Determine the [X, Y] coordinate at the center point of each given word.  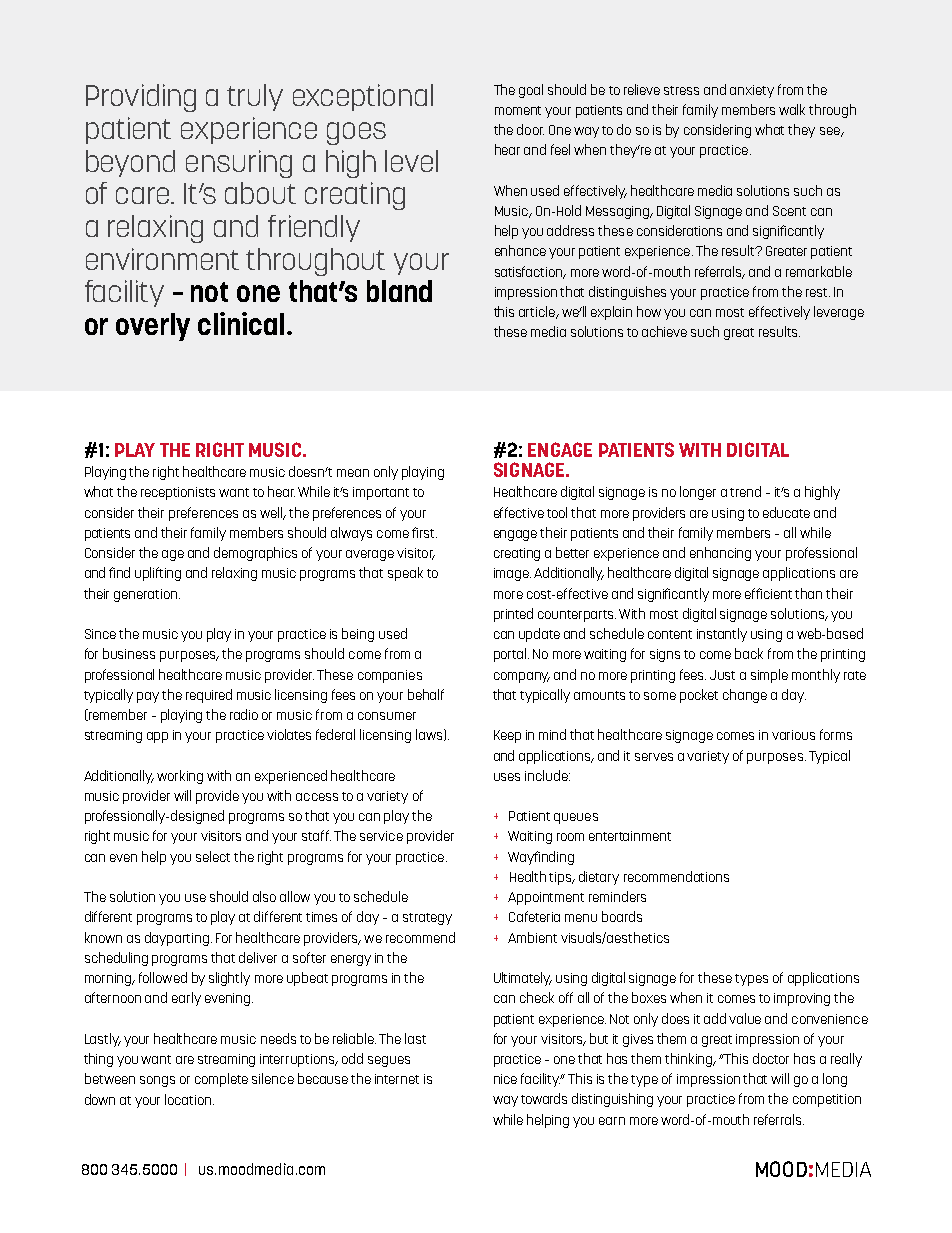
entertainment [630, 836]
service [381, 836]
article [538, 312]
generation [145, 595]
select [213, 856]
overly [153, 327]
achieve [664, 331]
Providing [141, 98]
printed [513, 615]
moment [518, 110]
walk [792, 109]
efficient [768, 593]
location [189, 1099]
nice [505, 1079]
